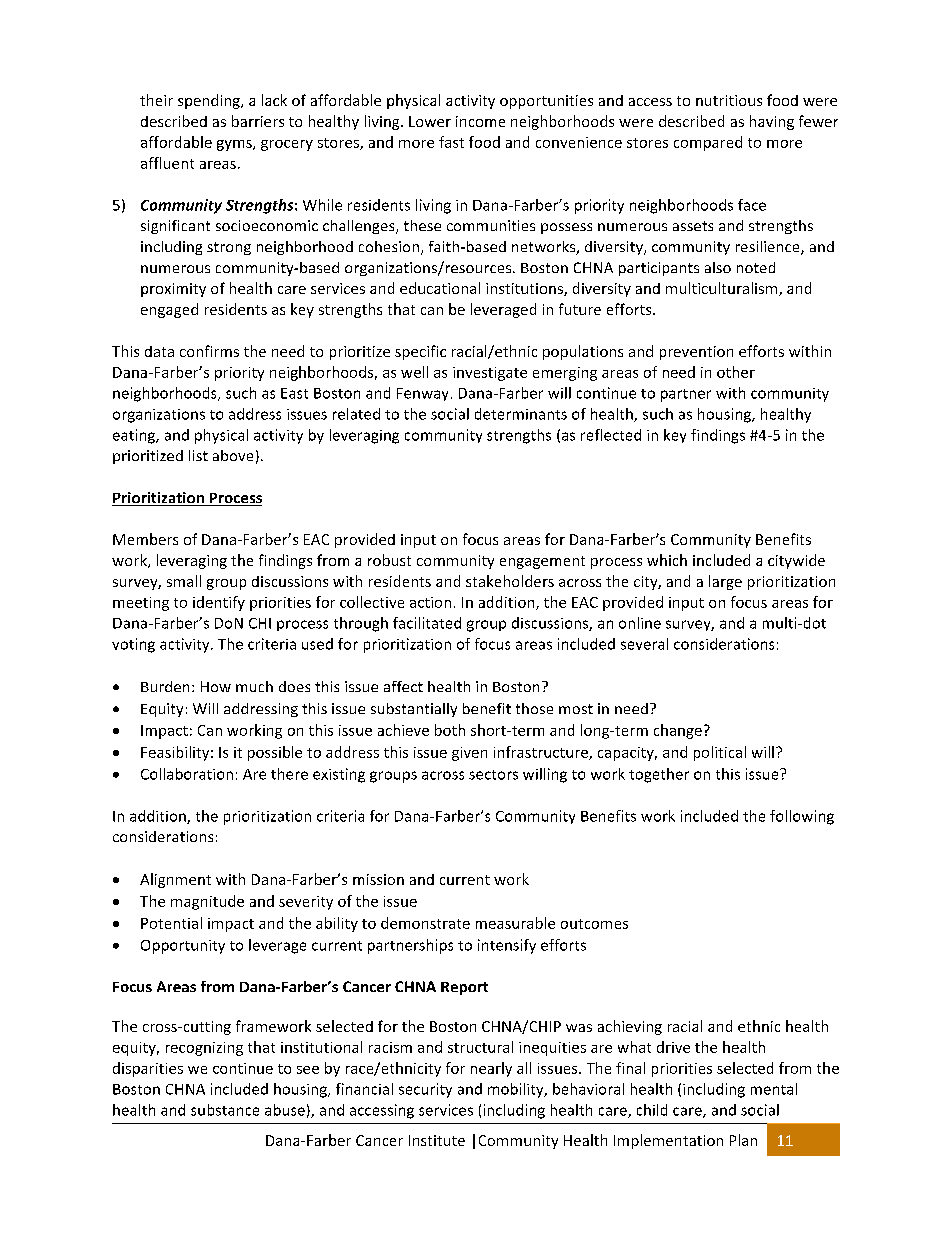 The image size is (952, 1233). Describe the element at coordinates (517, 1090) in the page. I see `mobility` at that location.
